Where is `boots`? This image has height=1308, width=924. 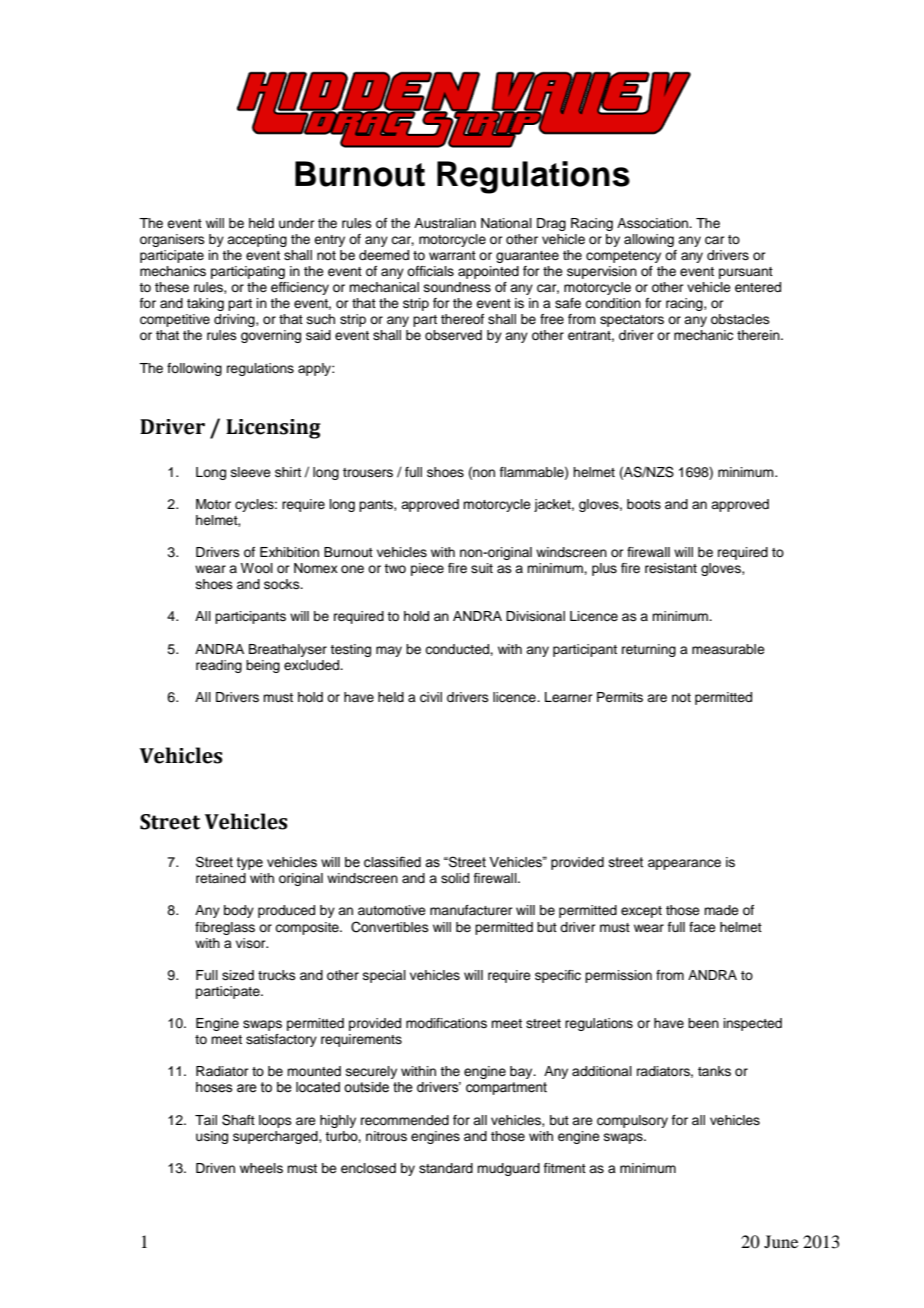 boots is located at coordinates (644, 504).
